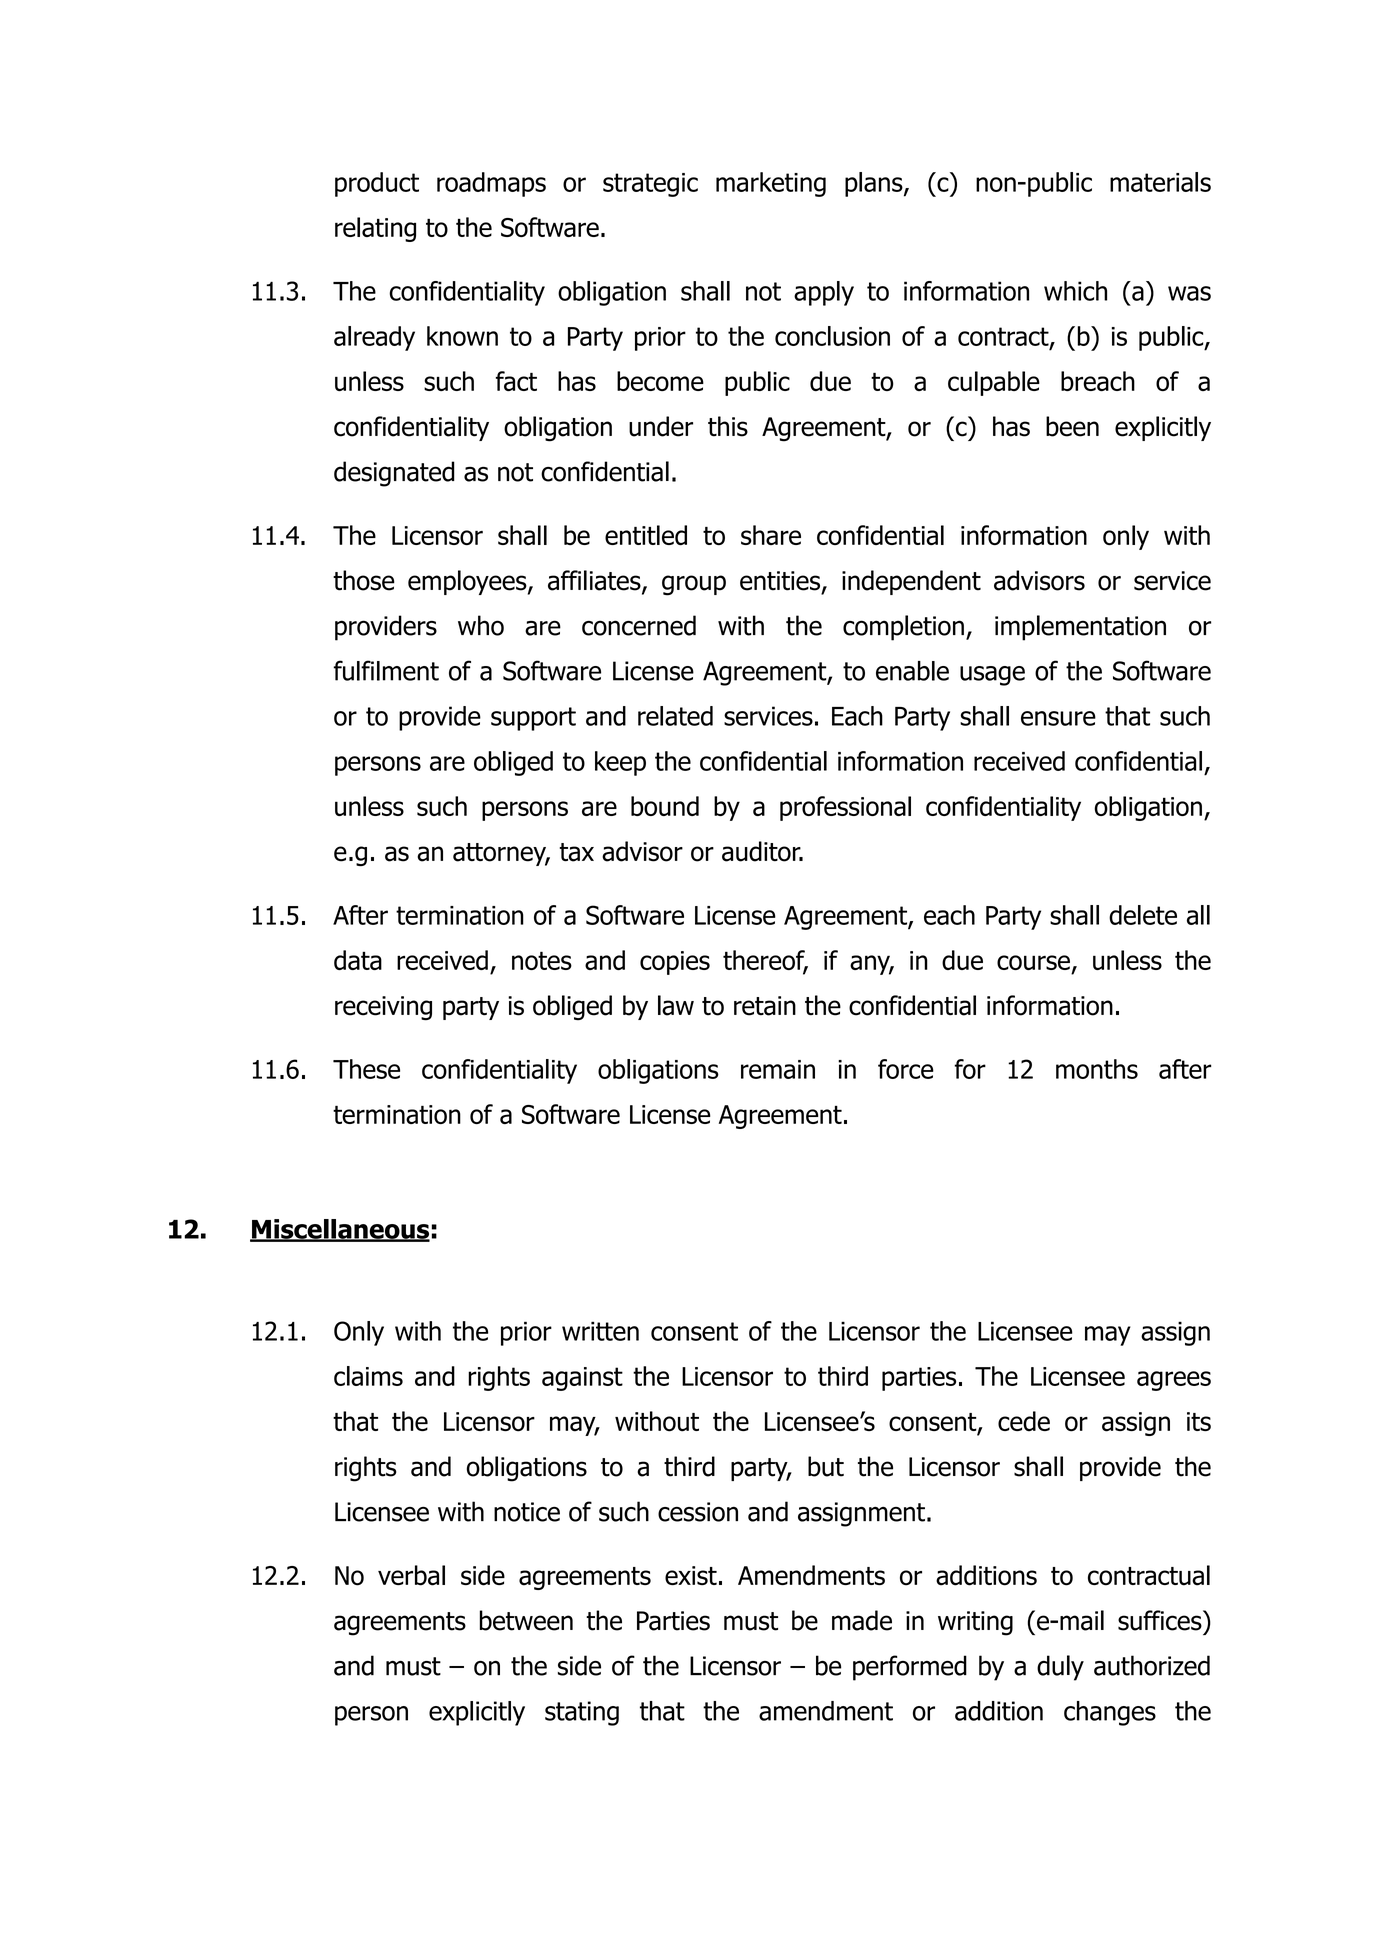 The width and height of the screenshot is (1378, 1950). What do you see at coordinates (765, 1006) in the screenshot?
I see `retain` at bounding box center [765, 1006].
